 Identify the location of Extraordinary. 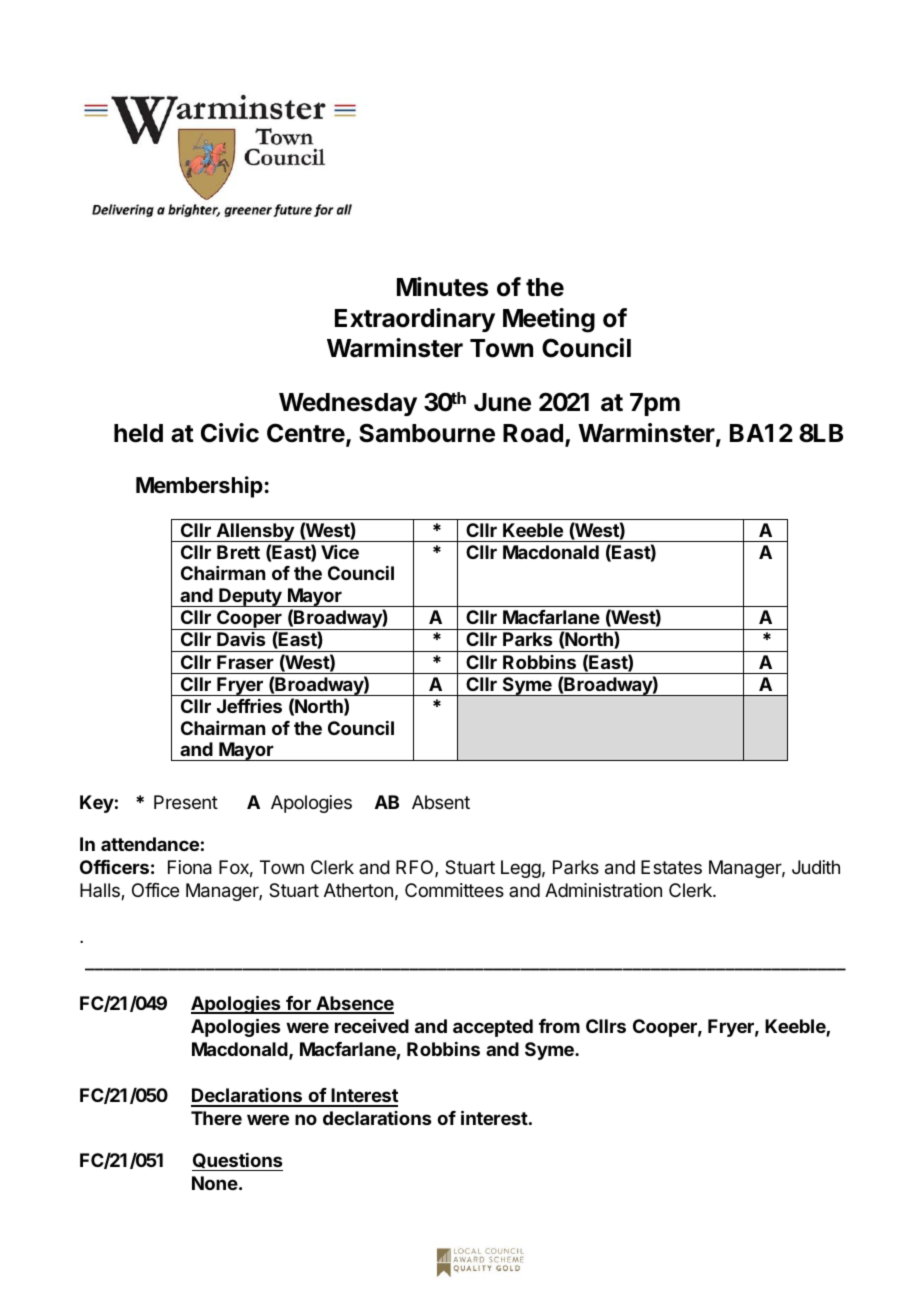
(415, 320).
